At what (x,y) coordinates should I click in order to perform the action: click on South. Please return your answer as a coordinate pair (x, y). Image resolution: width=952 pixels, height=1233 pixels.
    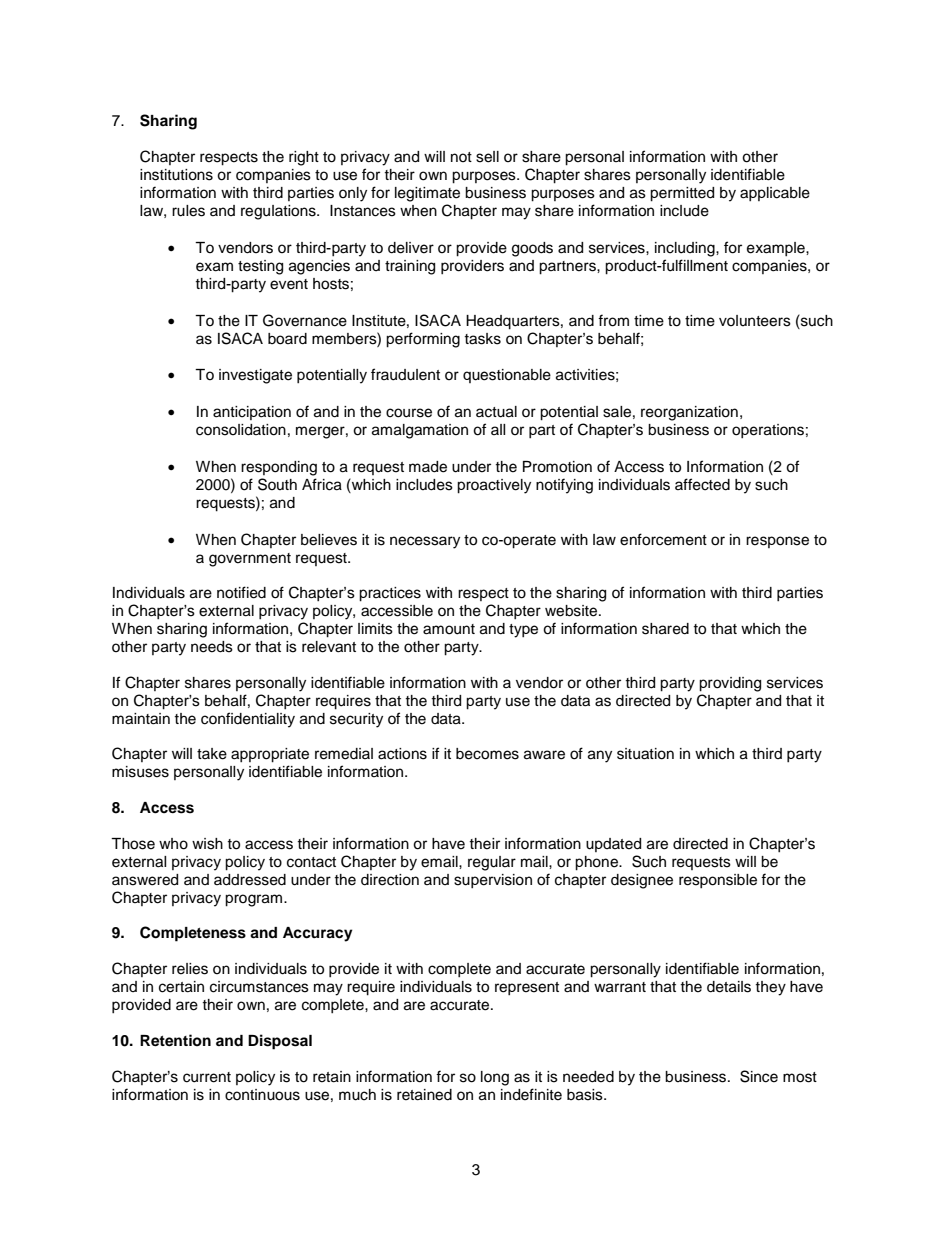
    Looking at the image, I should click on (277, 484).
